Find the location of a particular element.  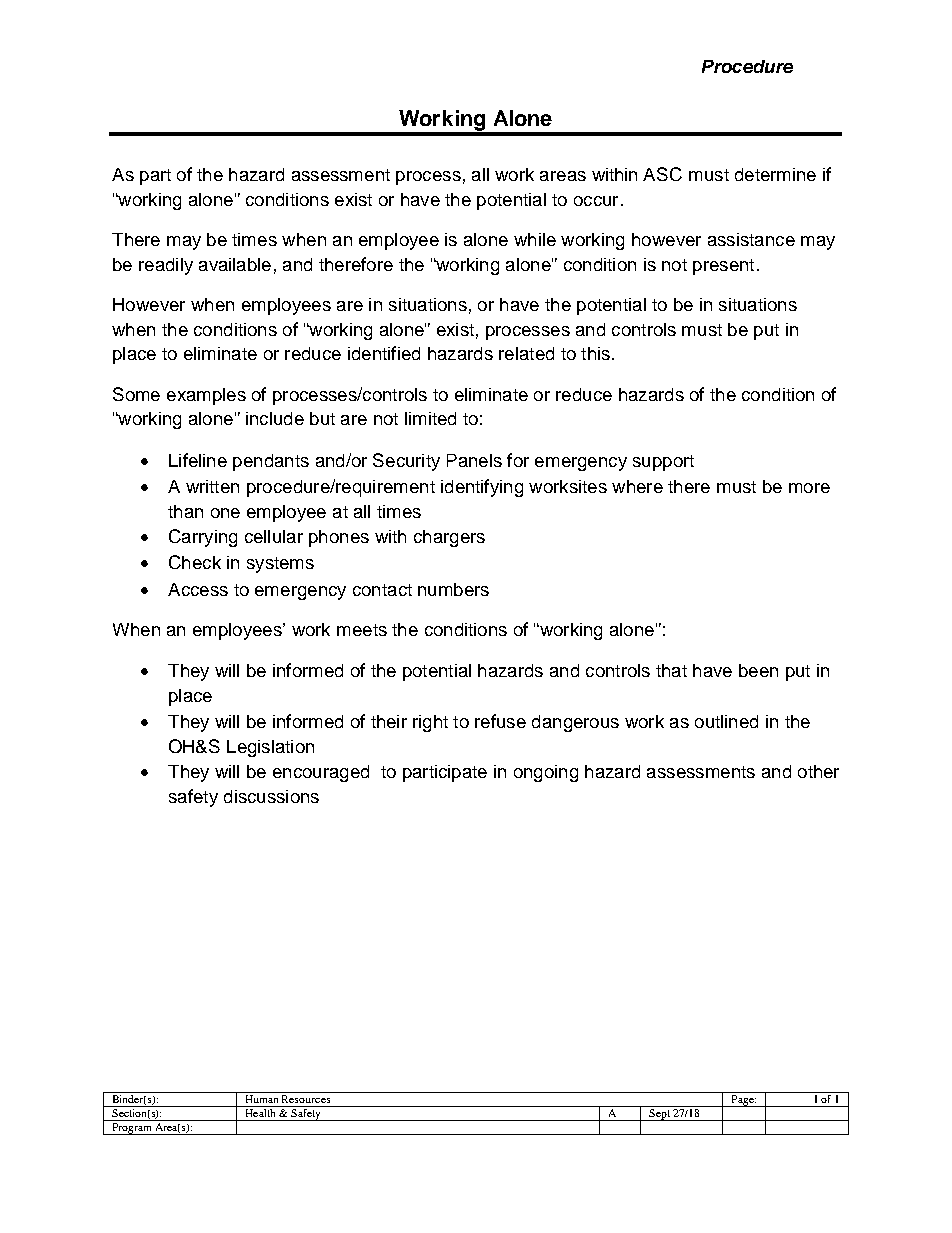

discussions is located at coordinates (271, 796).
